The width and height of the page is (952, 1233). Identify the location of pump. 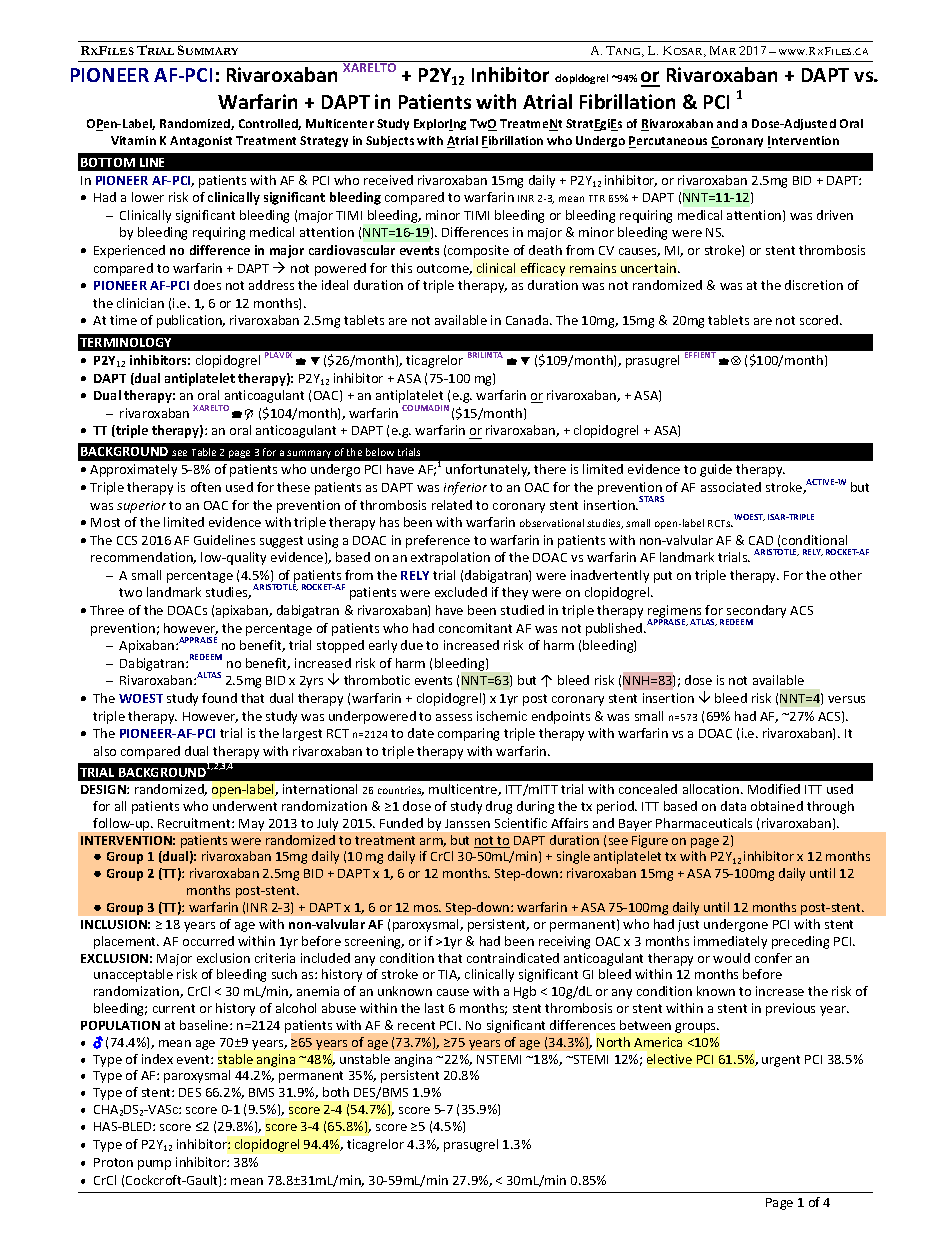
(154, 1165).
